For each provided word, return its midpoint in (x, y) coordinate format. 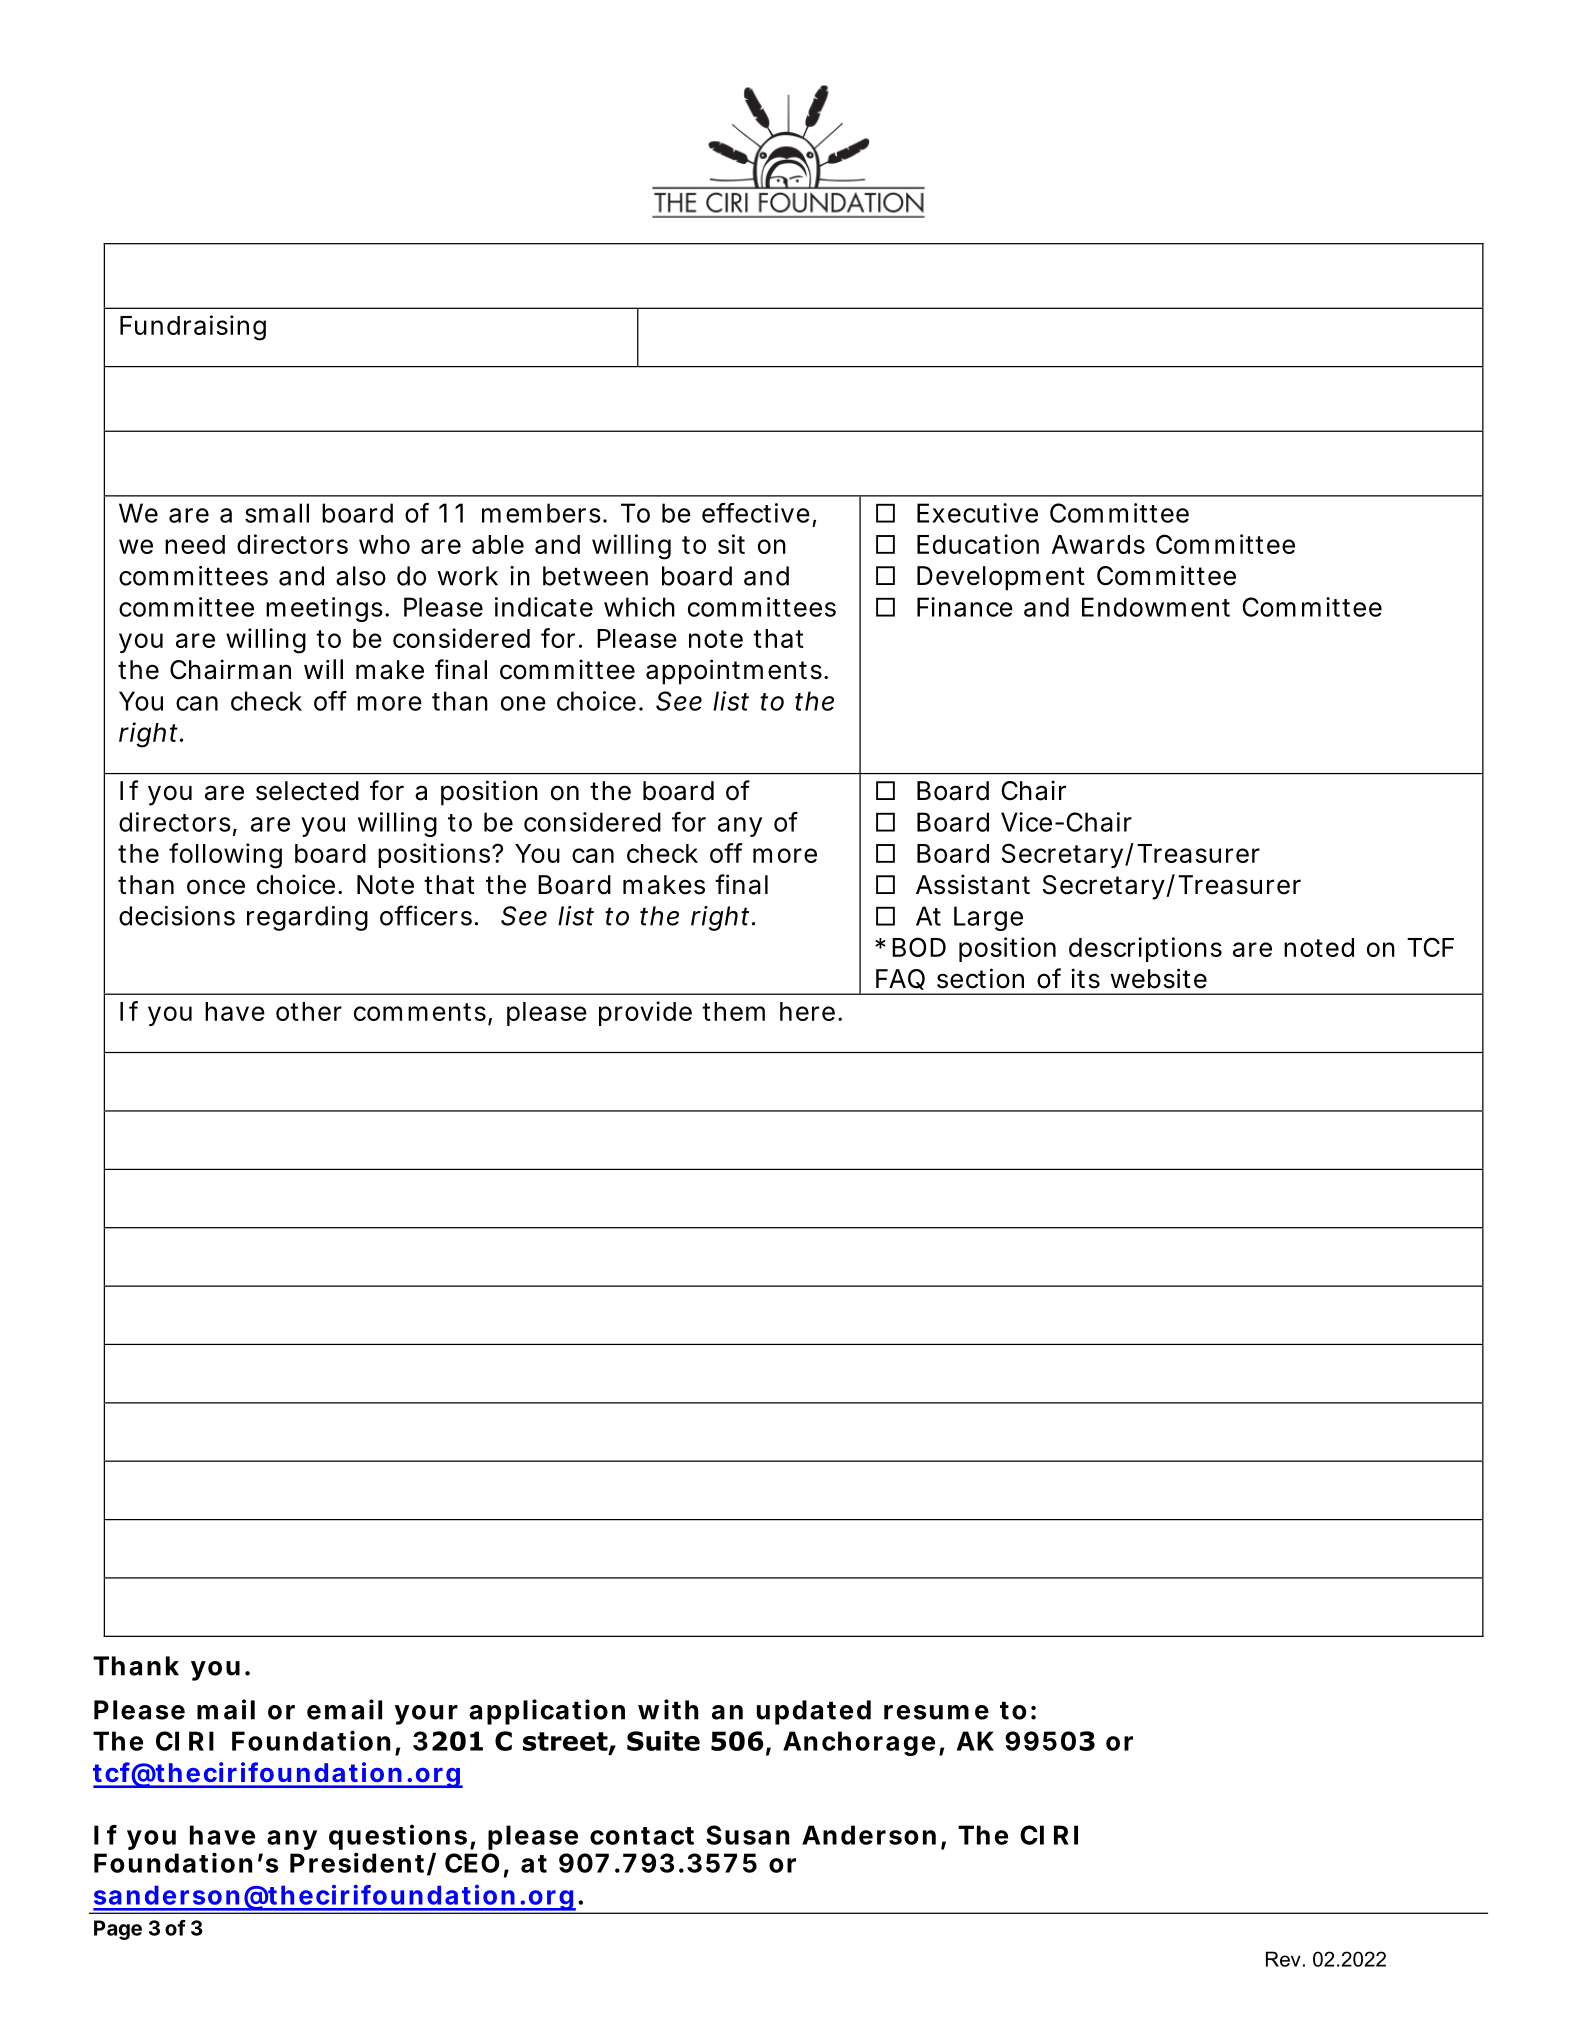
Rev (1283, 1959)
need (195, 544)
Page (118, 1930)
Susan (747, 1835)
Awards (1098, 544)
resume (936, 1712)
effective (759, 514)
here (811, 1011)
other (309, 1011)
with (668, 1709)
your (426, 1715)
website (1158, 978)
